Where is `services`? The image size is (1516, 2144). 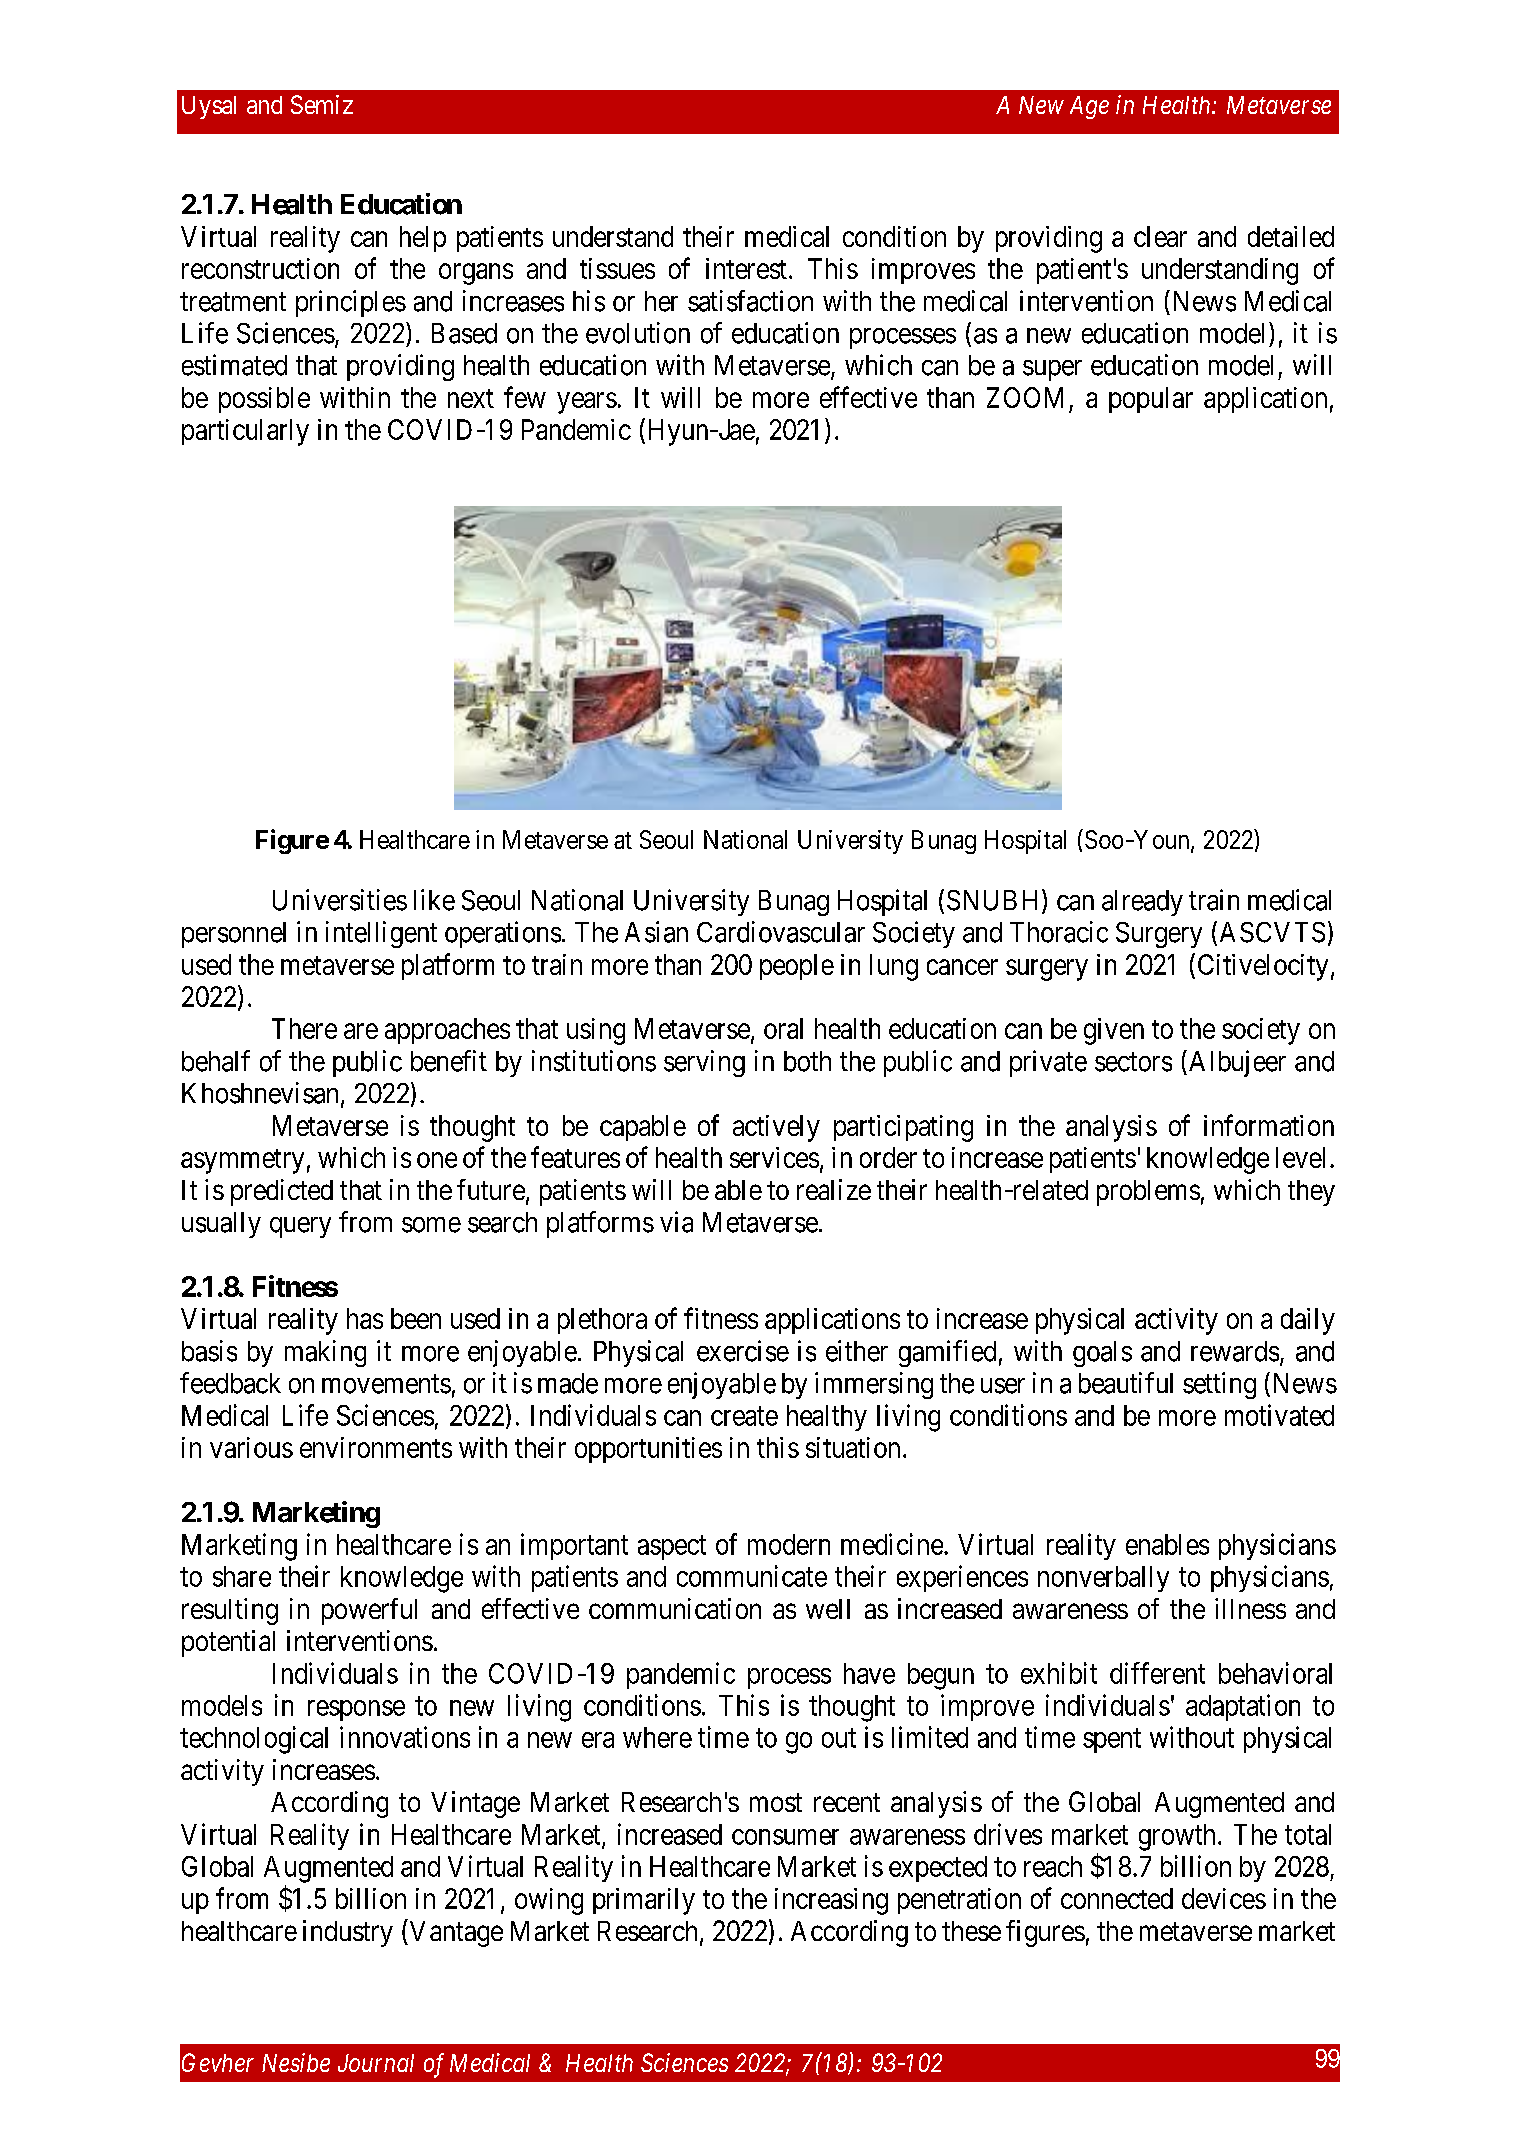 services is located at coordinates (774, 1157).
